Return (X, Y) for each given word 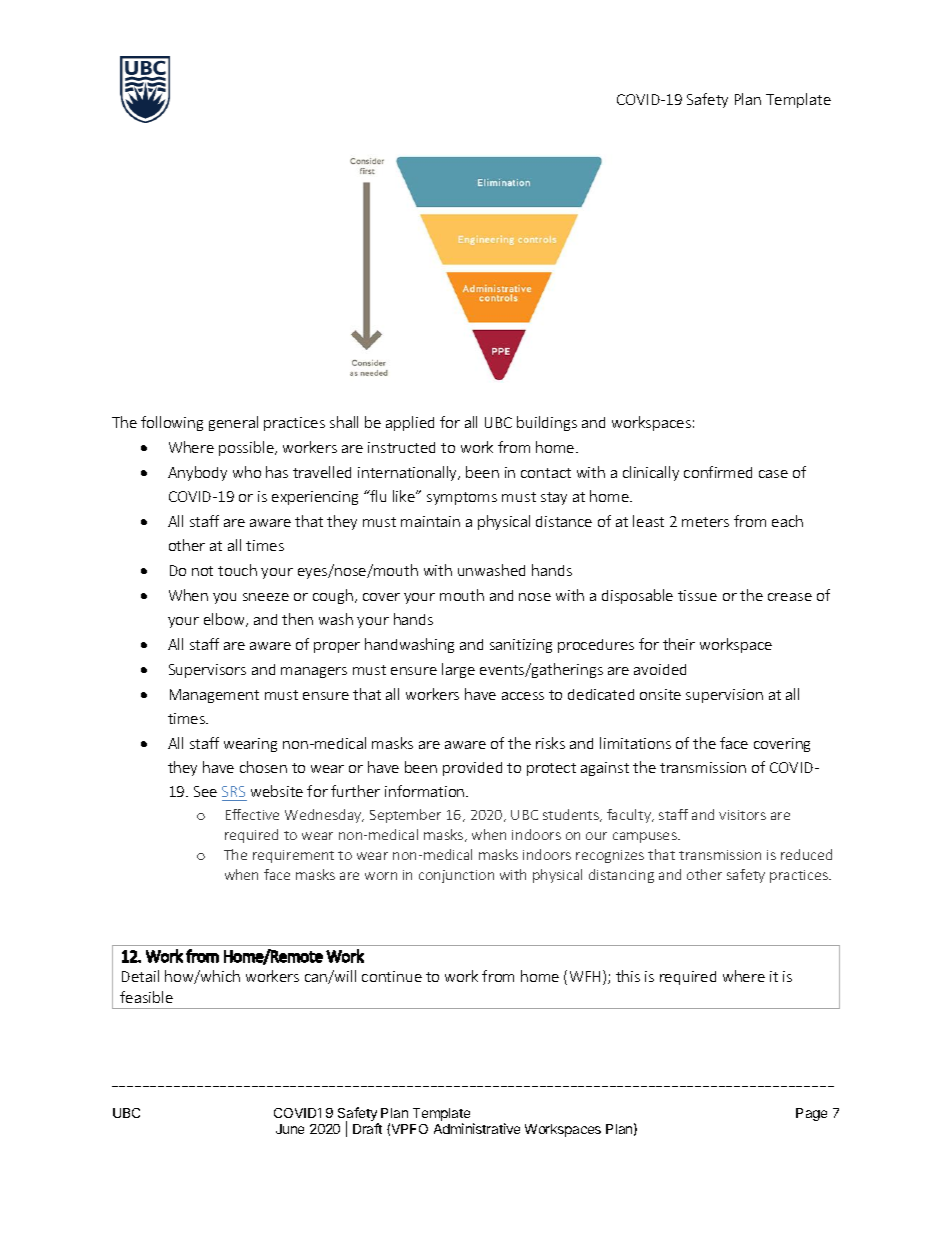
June (290, 1129)
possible (247, 448)
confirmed (718, 472)
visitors (742, 815)
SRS (233, 791)
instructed (401, 447)
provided (472, 769)
